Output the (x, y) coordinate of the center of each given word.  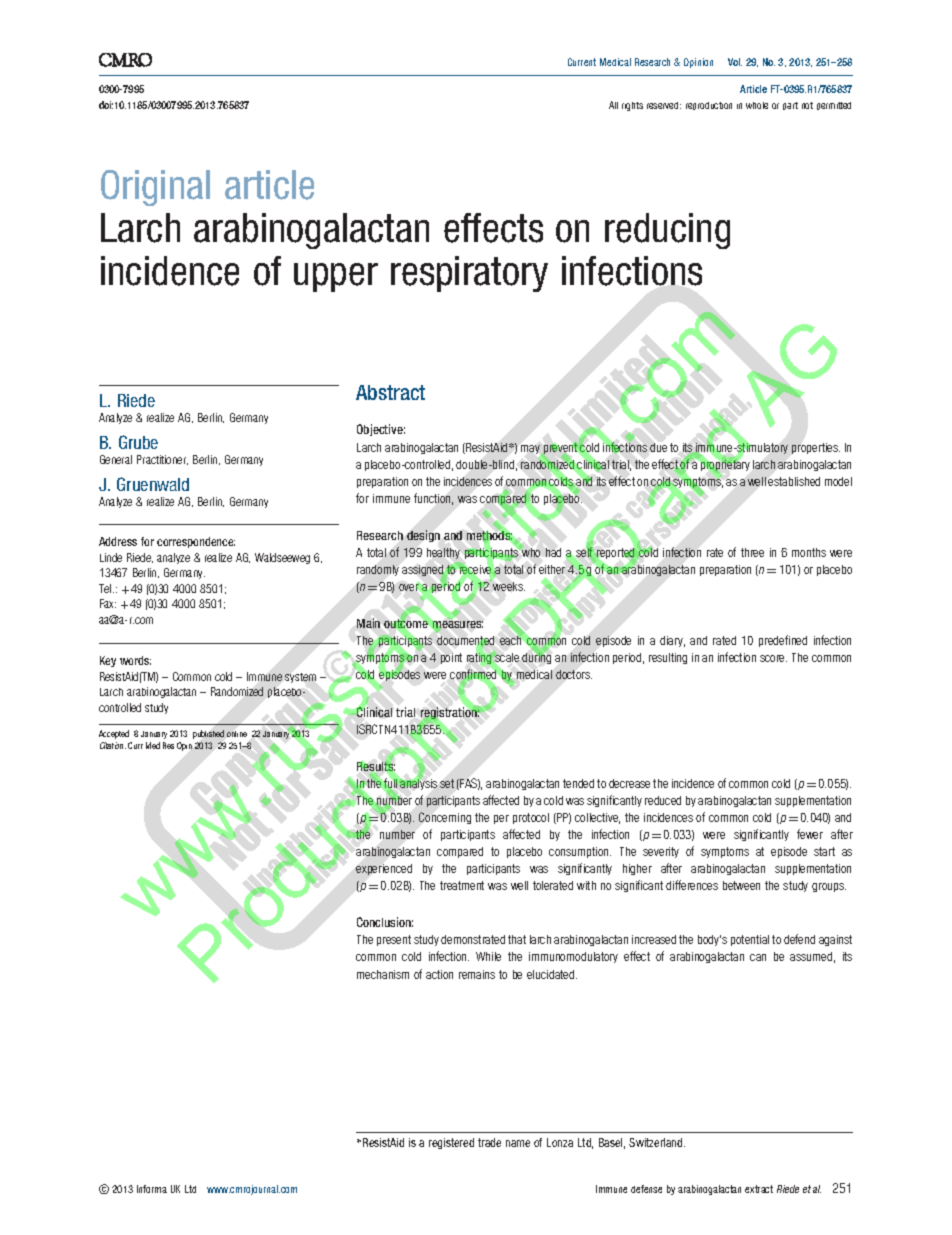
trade (489, 1142)
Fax (108, 603)
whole (757, 105)
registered (451, 1143)
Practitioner (162, 460)
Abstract (390, 392)
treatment (462, 885)
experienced (384, 869)
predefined (783, 641)
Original (155, 188)
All (613, 105)
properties (816, 448)
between (741, 885)
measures (458, 626)
